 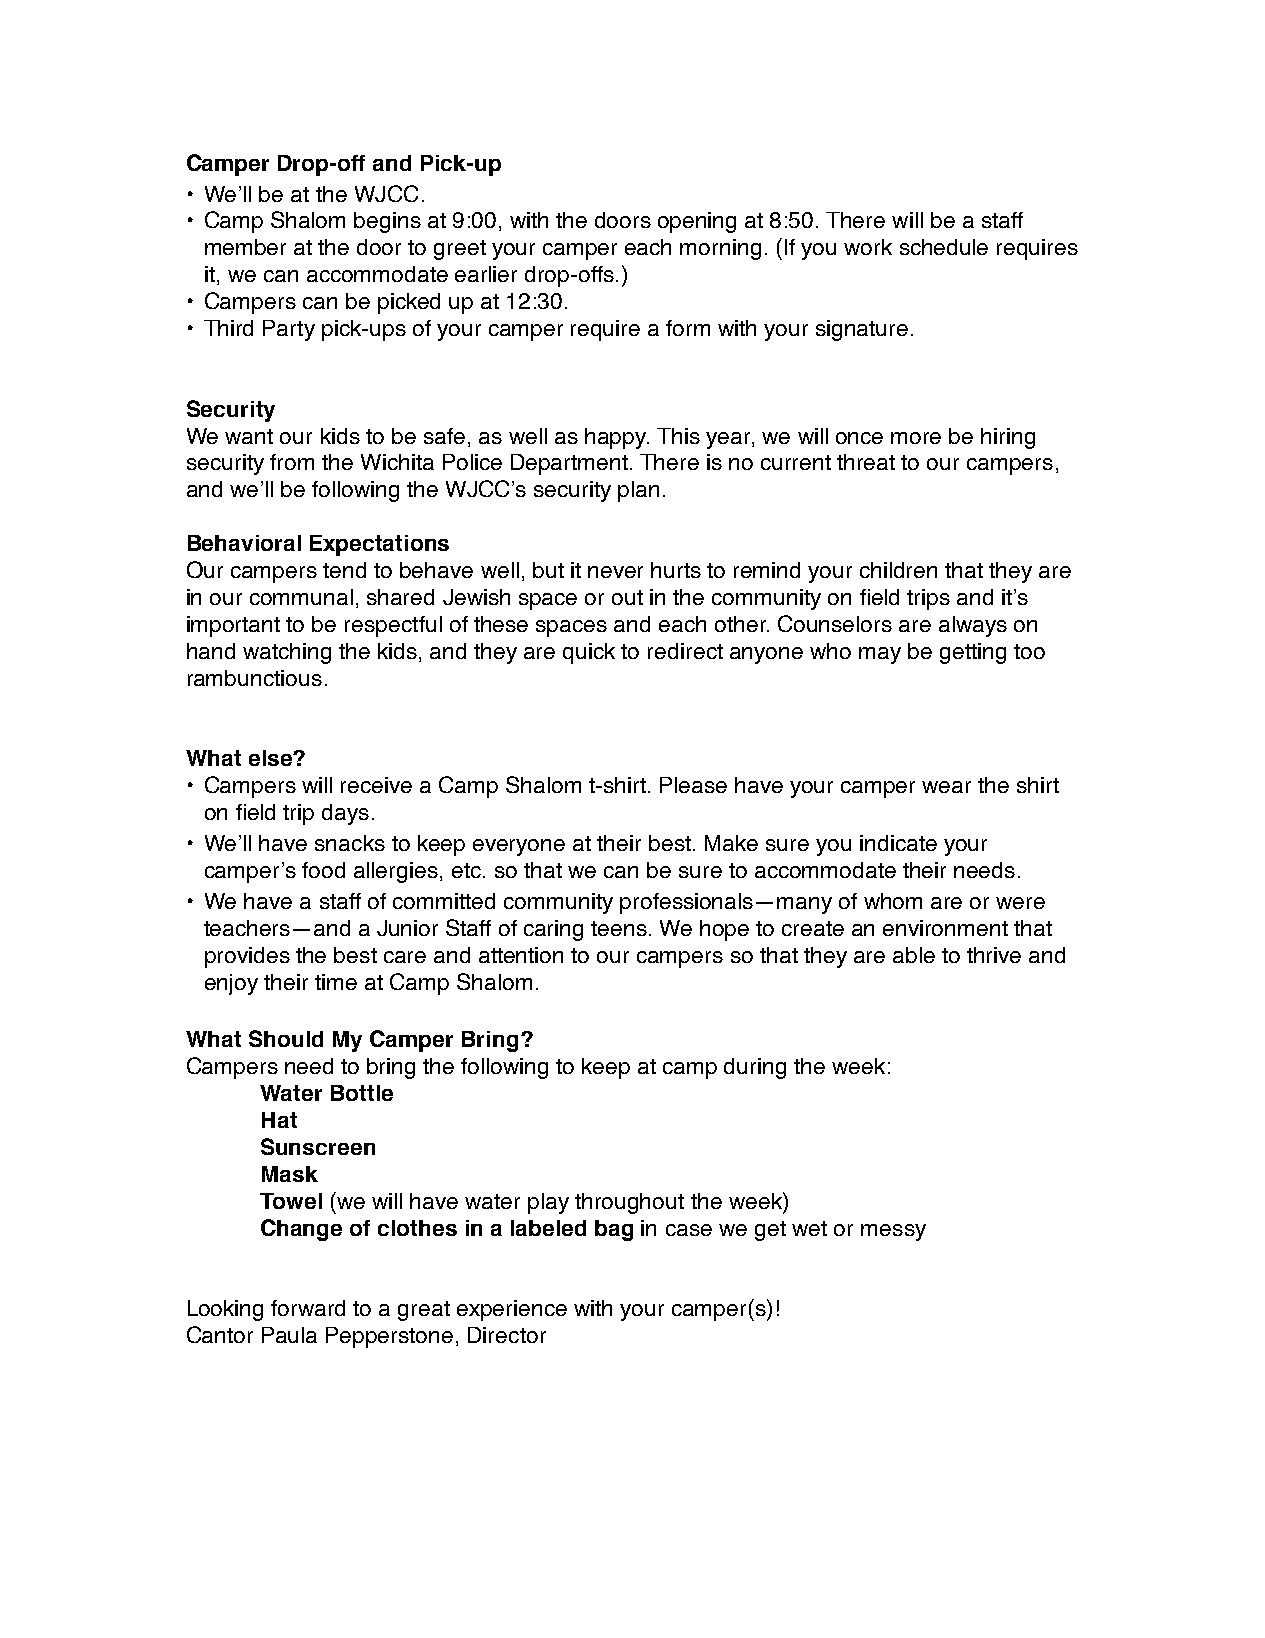 What do you see at coordinates (697, 222) in the image?
I see `opening` at bounding box center [697, 222].
